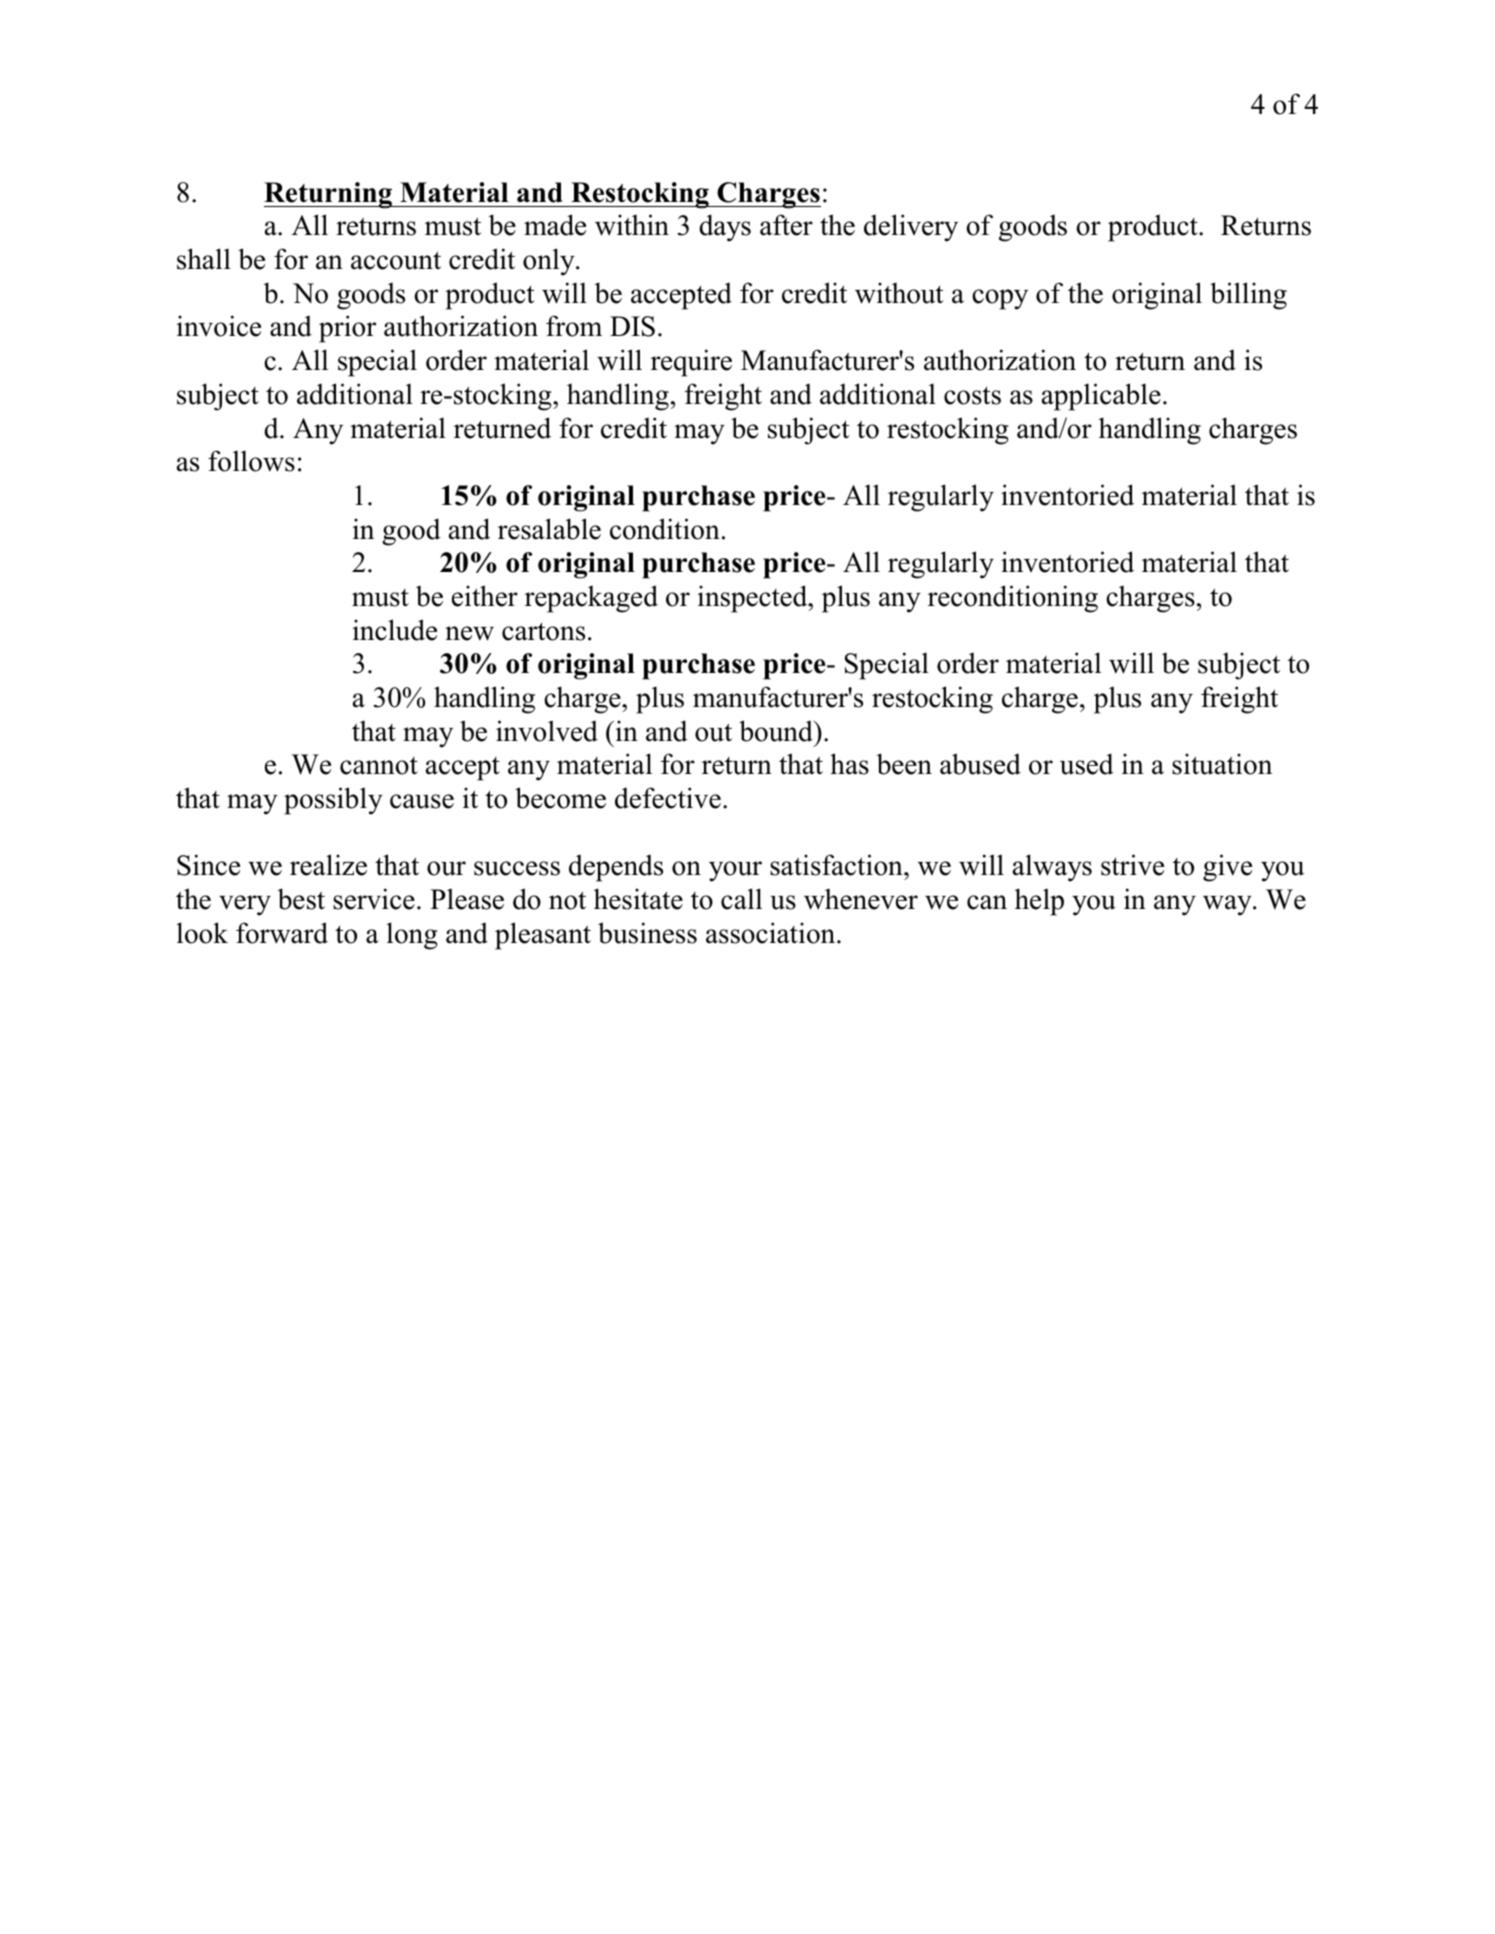  I want to click on account, so click(396, 260).
